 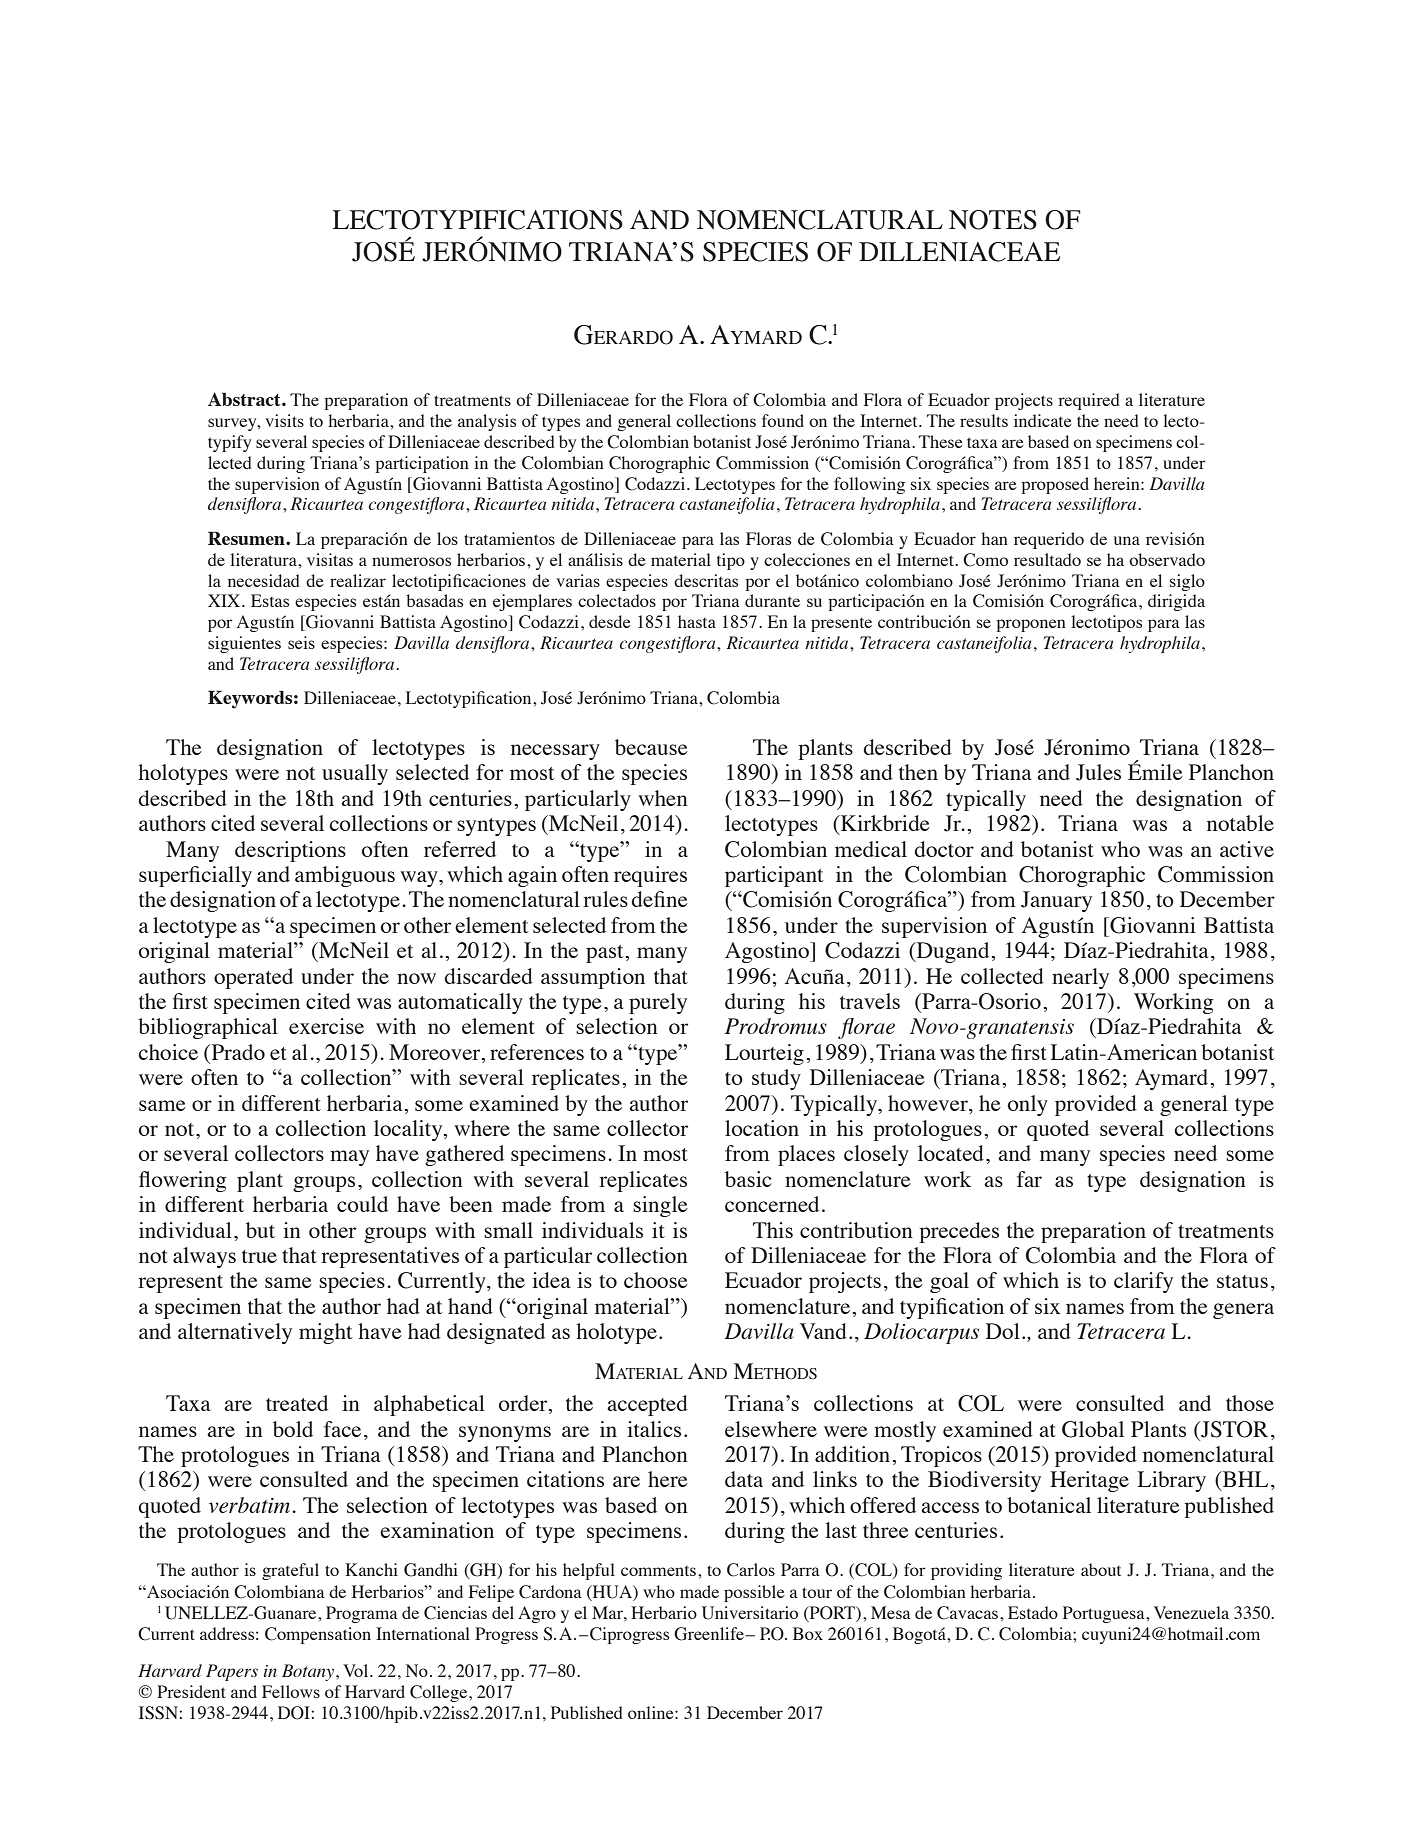 I want to click on found, so click(x=783, y=420).
